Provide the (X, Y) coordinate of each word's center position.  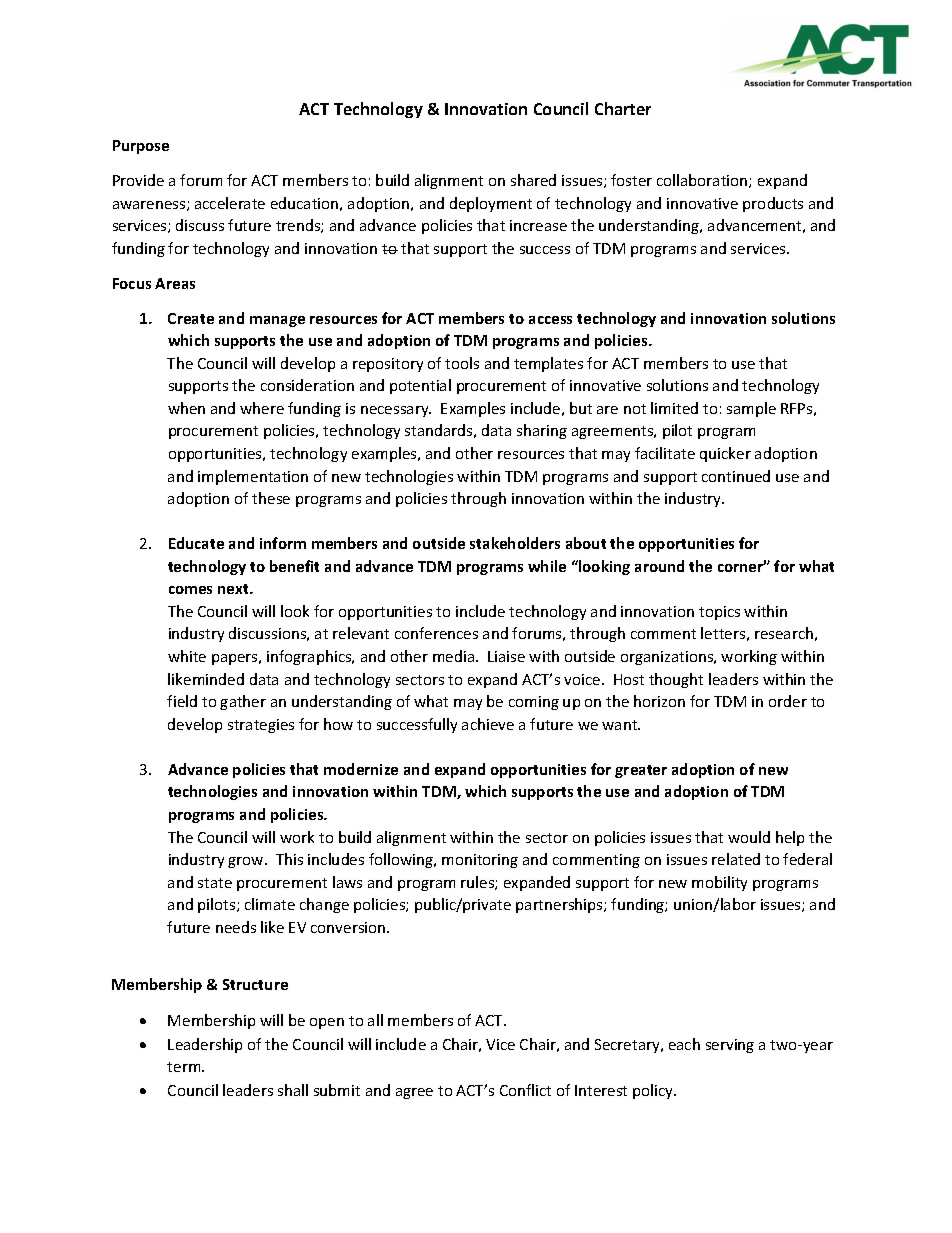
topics (719, 613)
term (185, 1067)
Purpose (141, 147)
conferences (436, 633)
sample (751, 409)
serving (730, 1046)
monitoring (480, 861)
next (234, 589)
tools (462, 363)
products (773, 204)
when (186, 408)
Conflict (525, 1090)
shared (533, 180)
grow (247, 862)
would (749, 837)
